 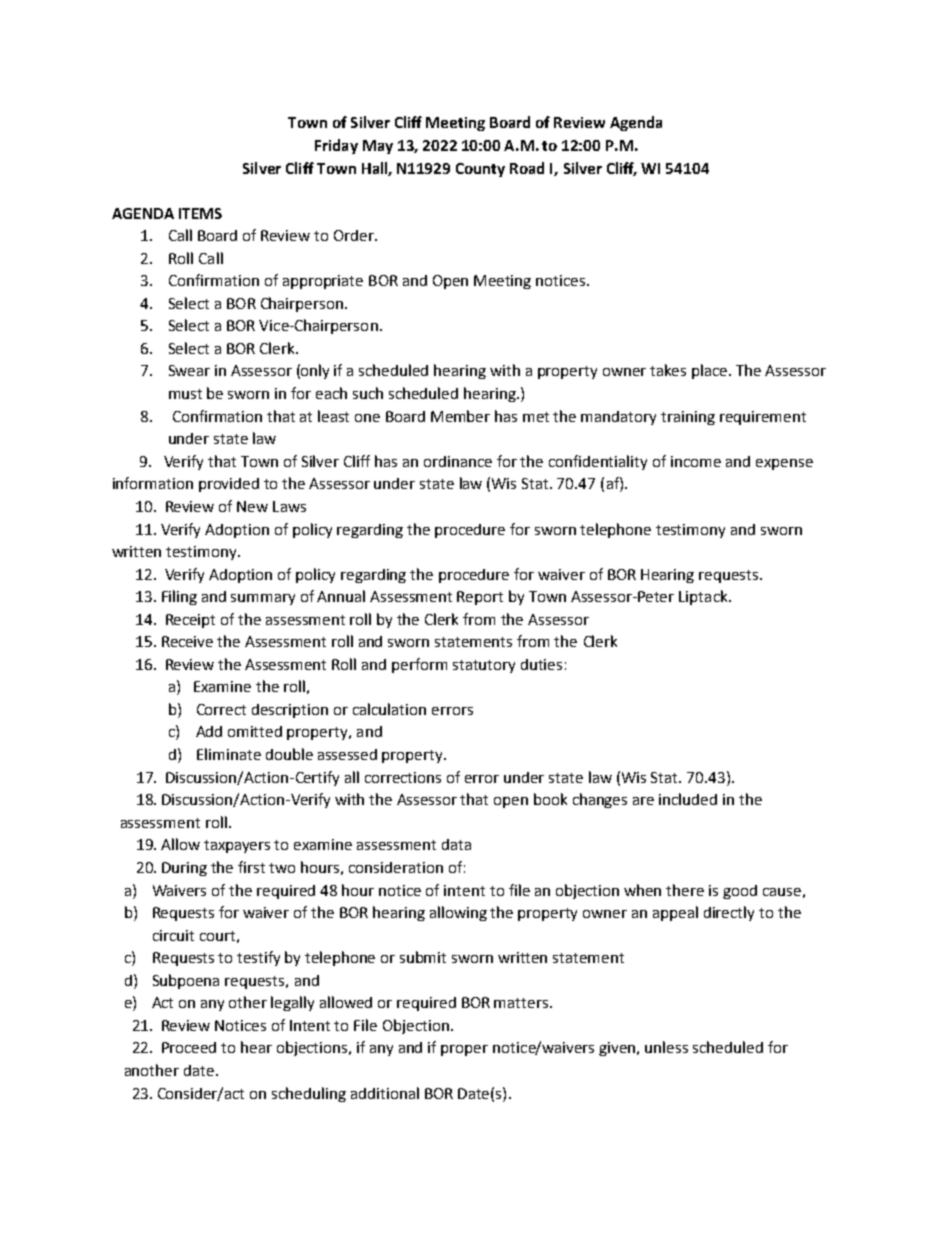 I want to click on ITEMS, so click(x=200, y=213).
